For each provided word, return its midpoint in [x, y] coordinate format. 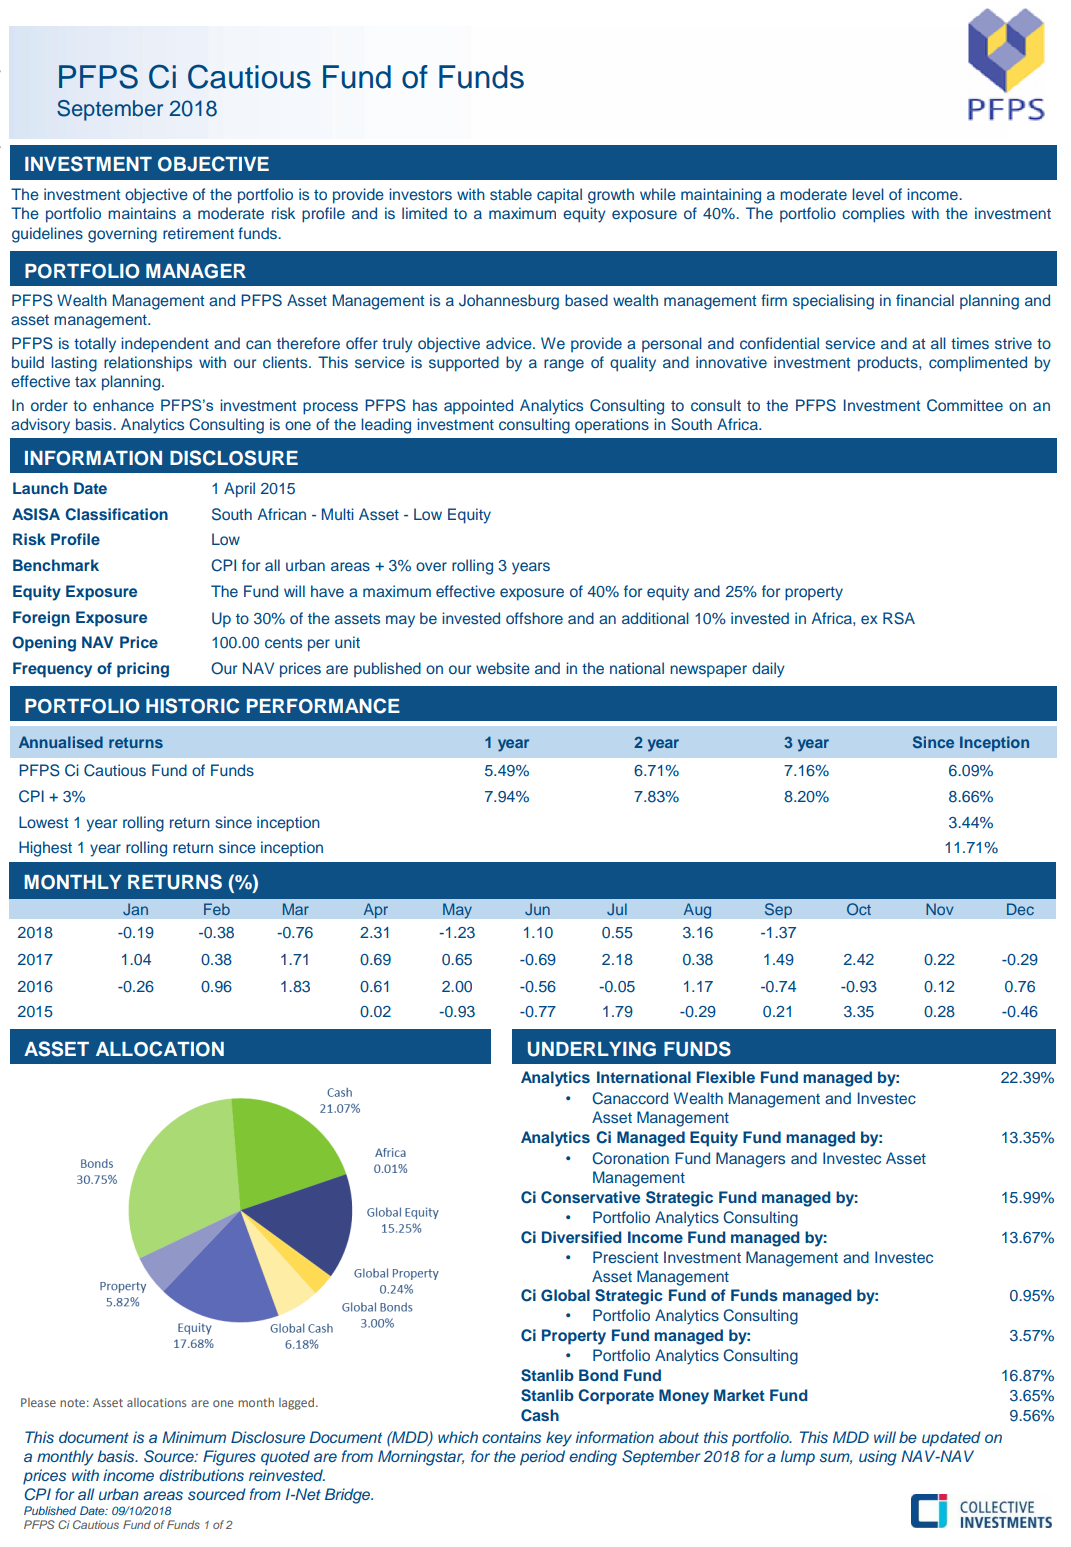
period [542, 1458]
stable [511, 194]
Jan [135, 909]
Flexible [726, 1077]
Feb [217, 909]
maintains [142, 213]
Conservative [590, 1197]
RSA [899, 618]
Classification [116, 514]
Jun [537, 909]
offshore [534, 618]
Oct [859, 909]
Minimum [194, 1437]
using [878, 1458]
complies [873, 215]
